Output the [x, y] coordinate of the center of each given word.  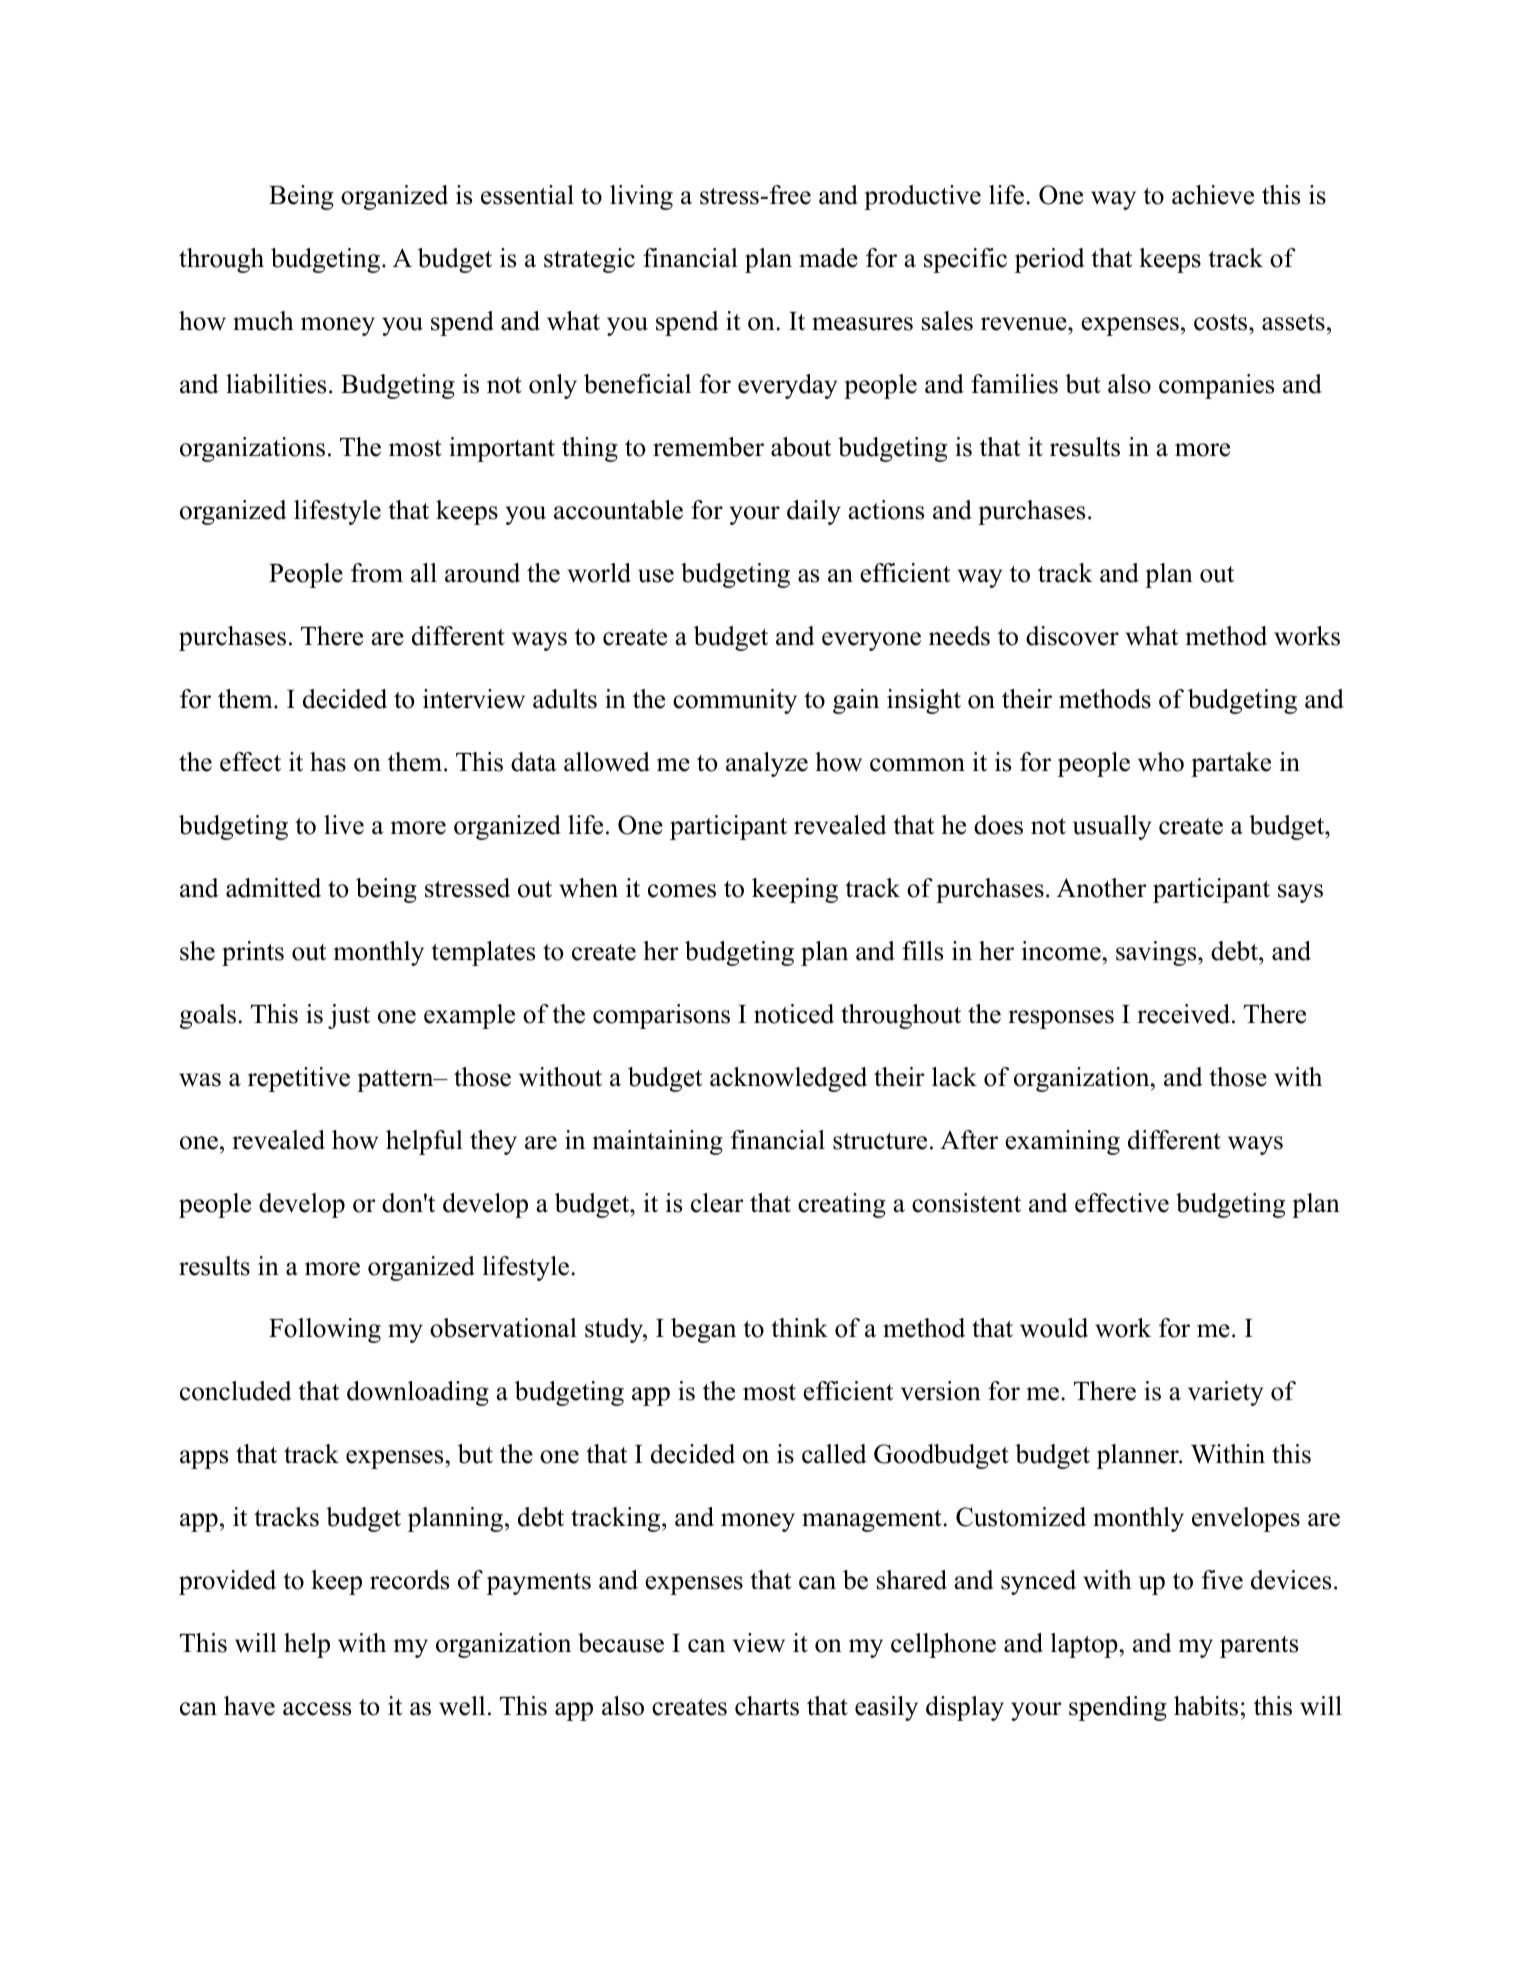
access [317, 1709]
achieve [1213, 195]
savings [1157, 953]
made [828, 258]
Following [325, 1330]
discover [1072, 636]
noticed [794, 1014]
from [377, 573]
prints [253, 953]
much [263, 321]
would [1054, 1328]
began [703, 1330]
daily [814, 512]
